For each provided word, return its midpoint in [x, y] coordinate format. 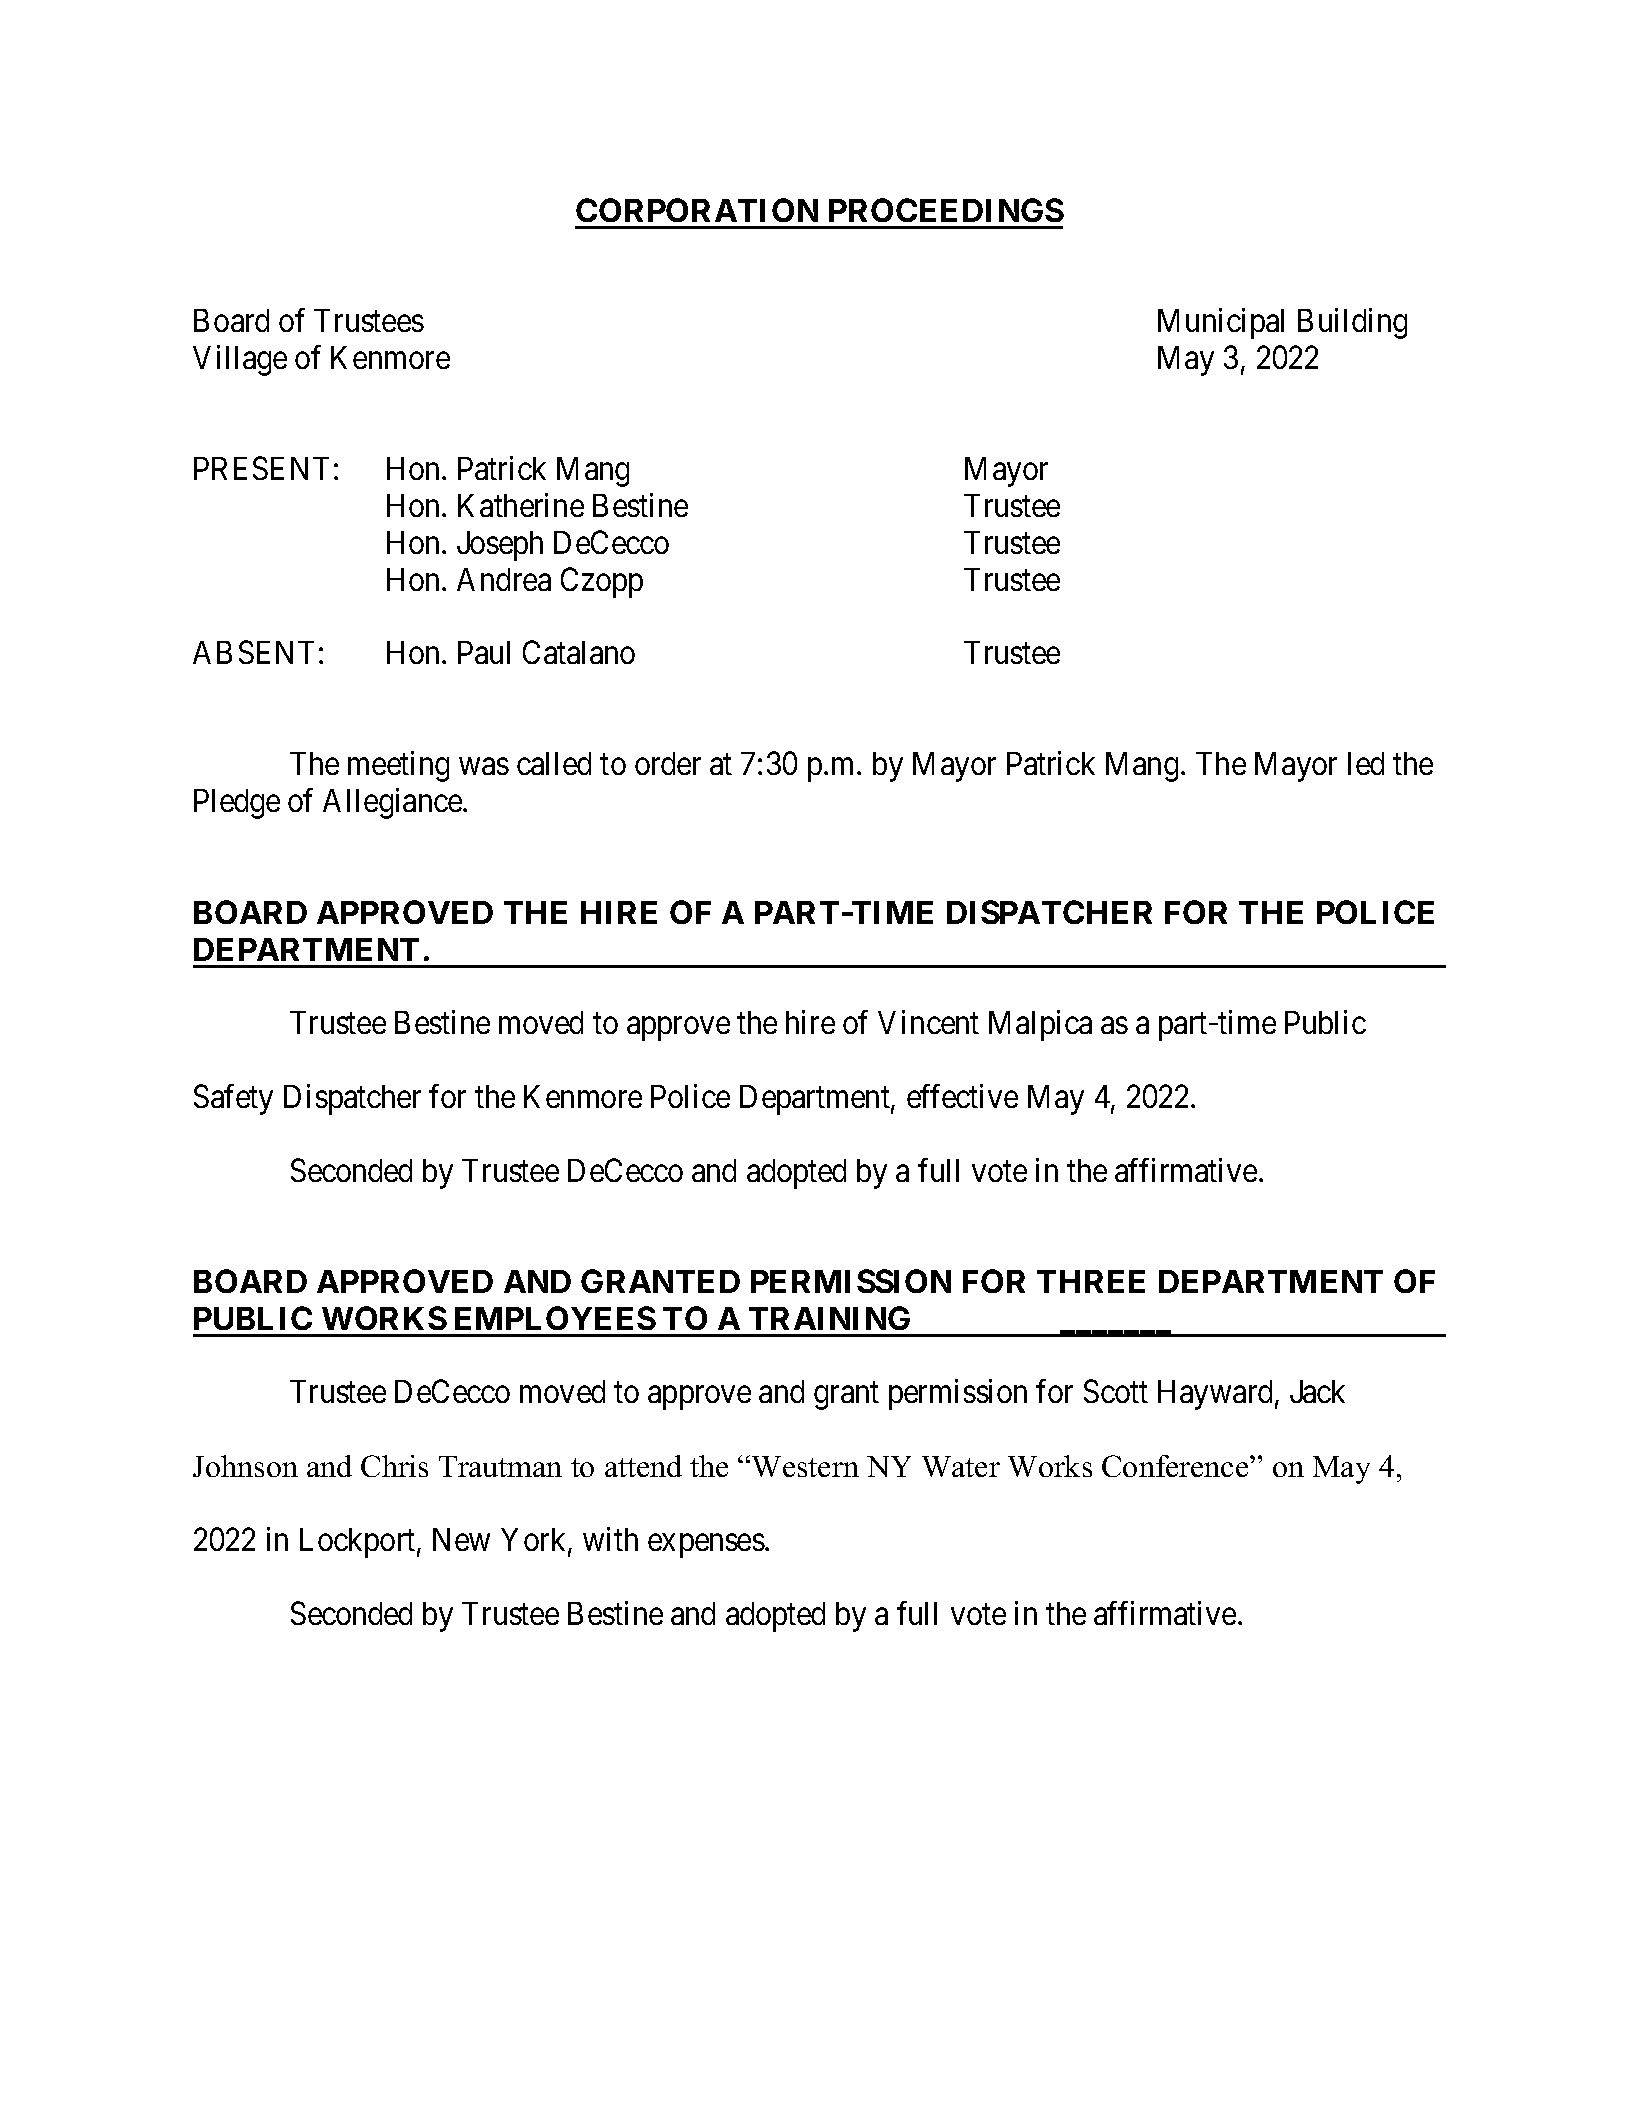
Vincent [928, 1022]
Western [805, 1466]
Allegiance [393, 803]
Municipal [1221, 323]
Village [240, 360]
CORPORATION [697, 210]
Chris [394, 1466]
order [668, 763]
